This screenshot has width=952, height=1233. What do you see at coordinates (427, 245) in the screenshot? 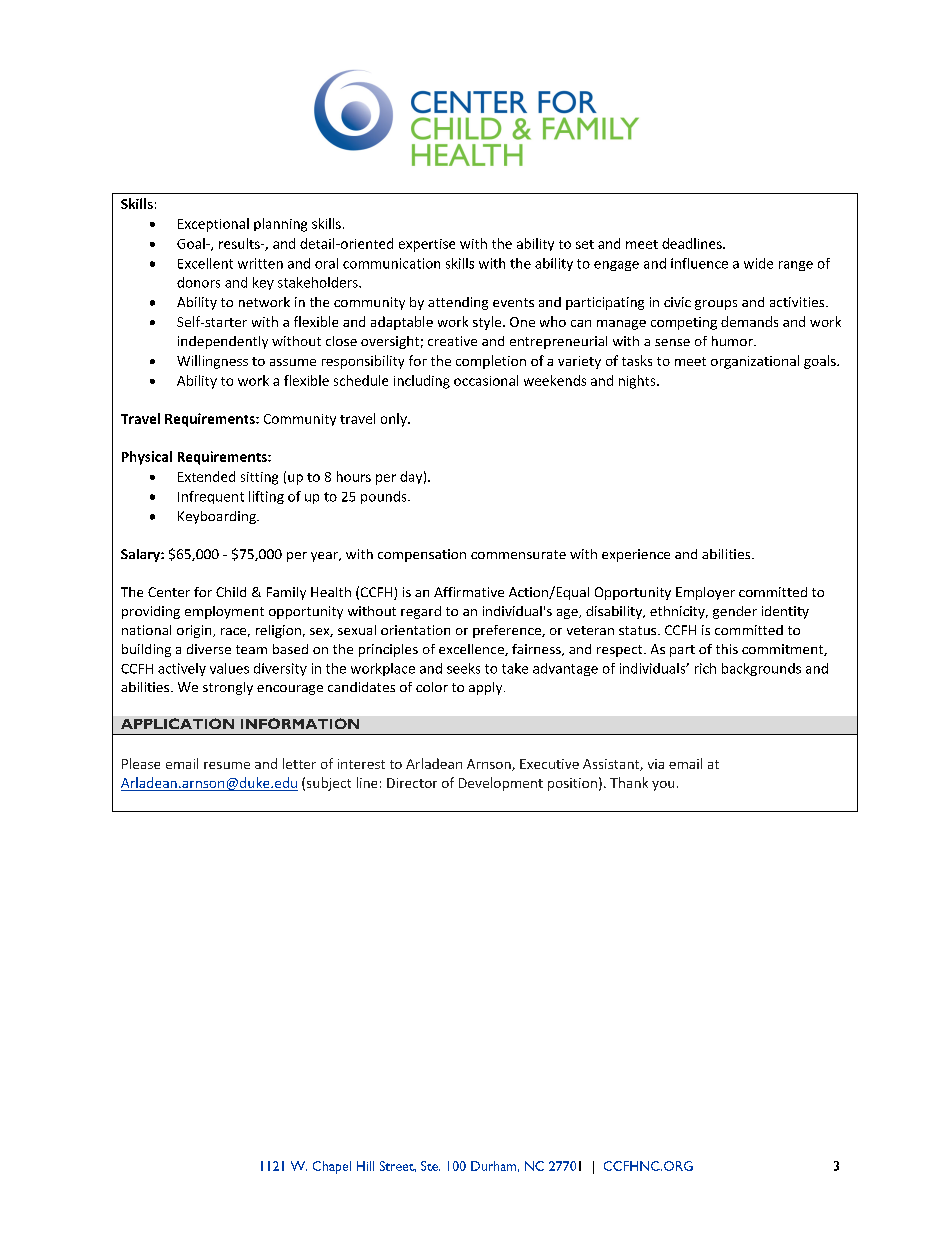
I see `expertise` at bounding box center [427, 245].
